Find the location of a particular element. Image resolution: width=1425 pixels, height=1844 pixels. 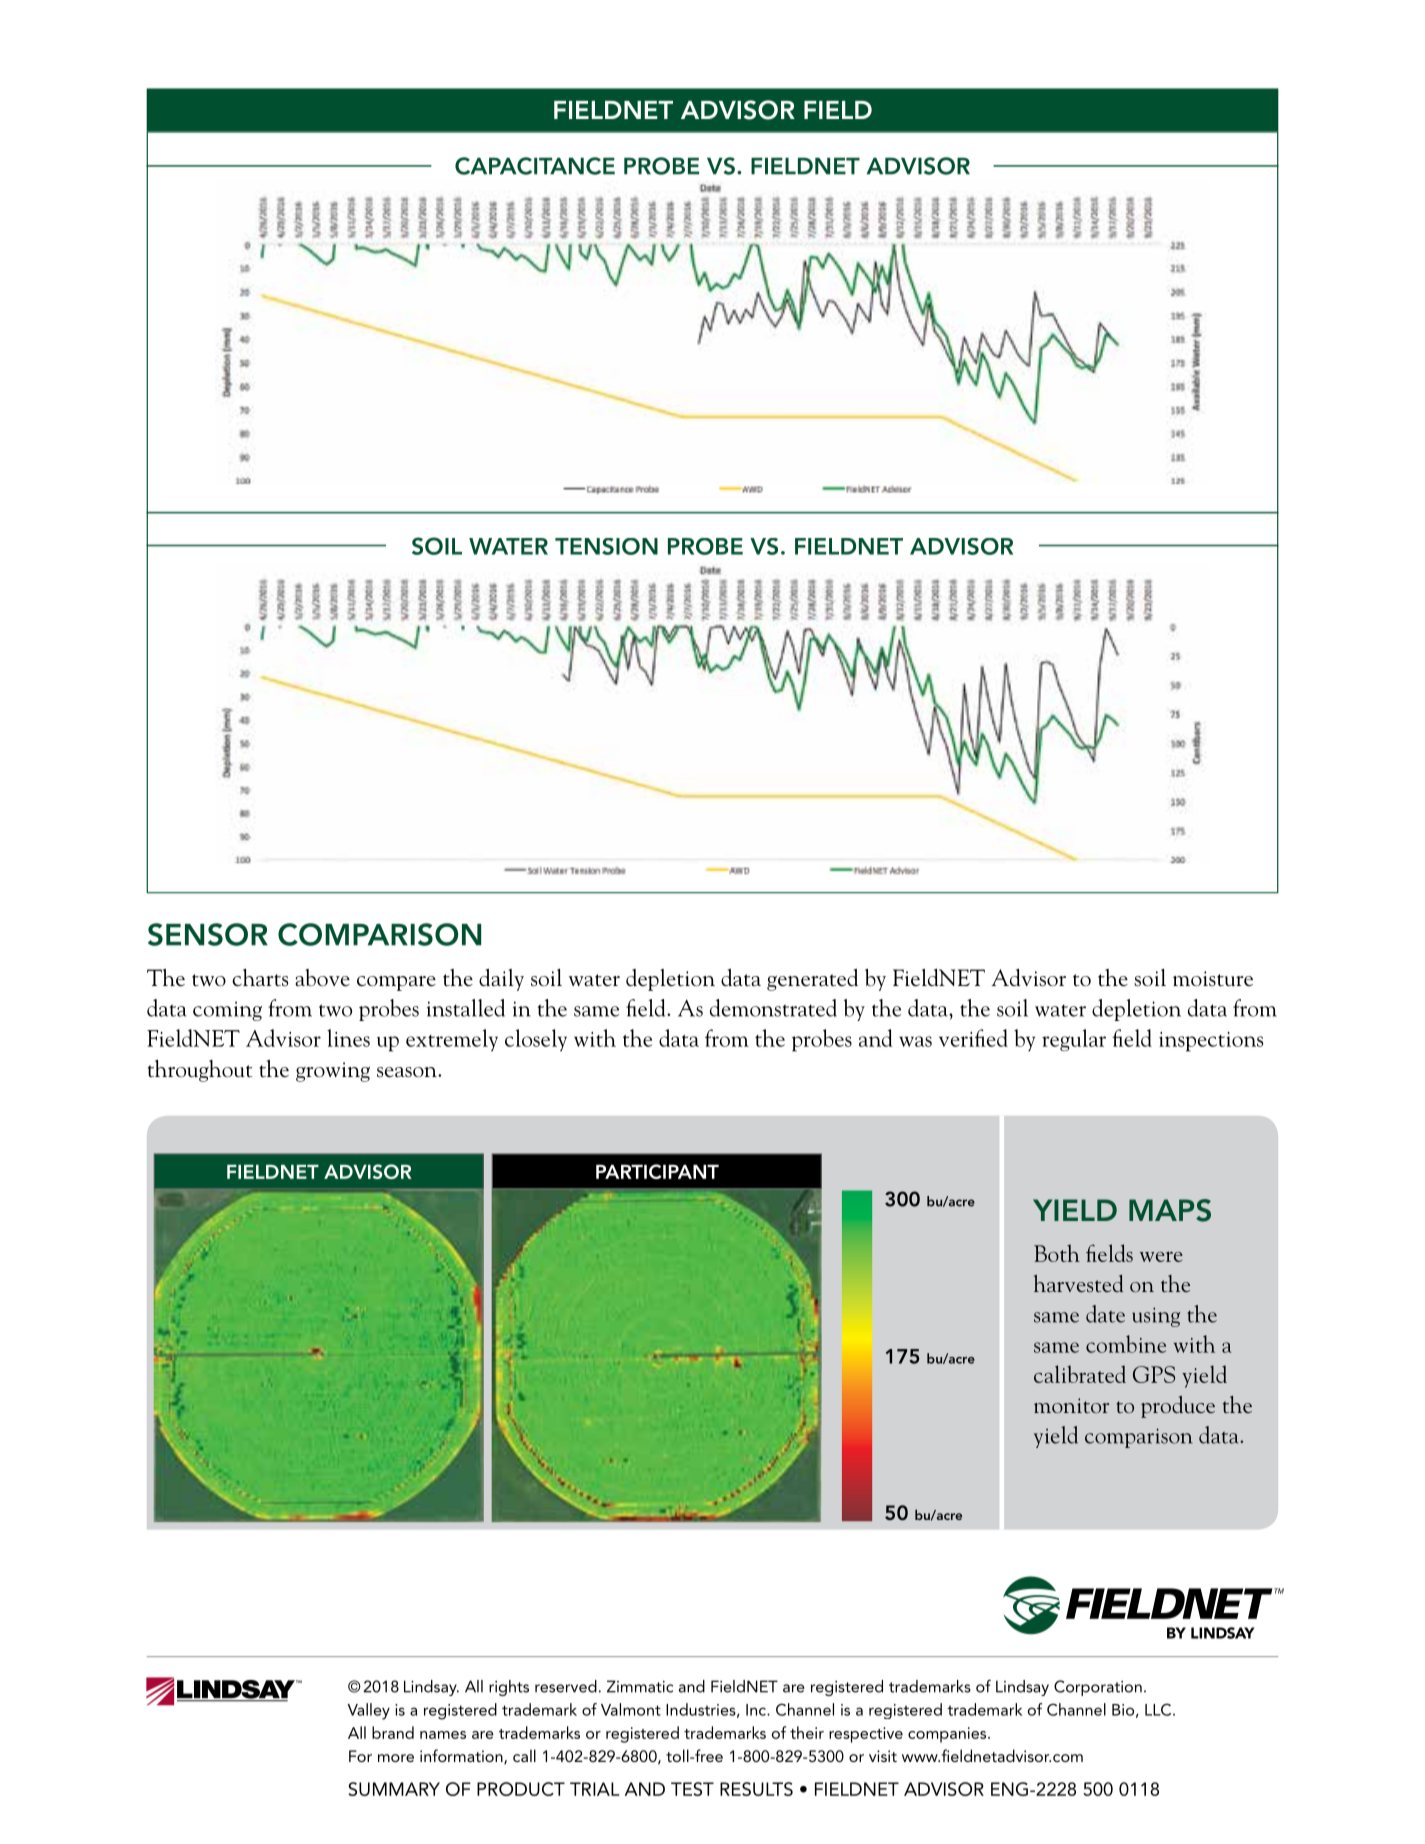

above is located at coordinates (322, 978).
